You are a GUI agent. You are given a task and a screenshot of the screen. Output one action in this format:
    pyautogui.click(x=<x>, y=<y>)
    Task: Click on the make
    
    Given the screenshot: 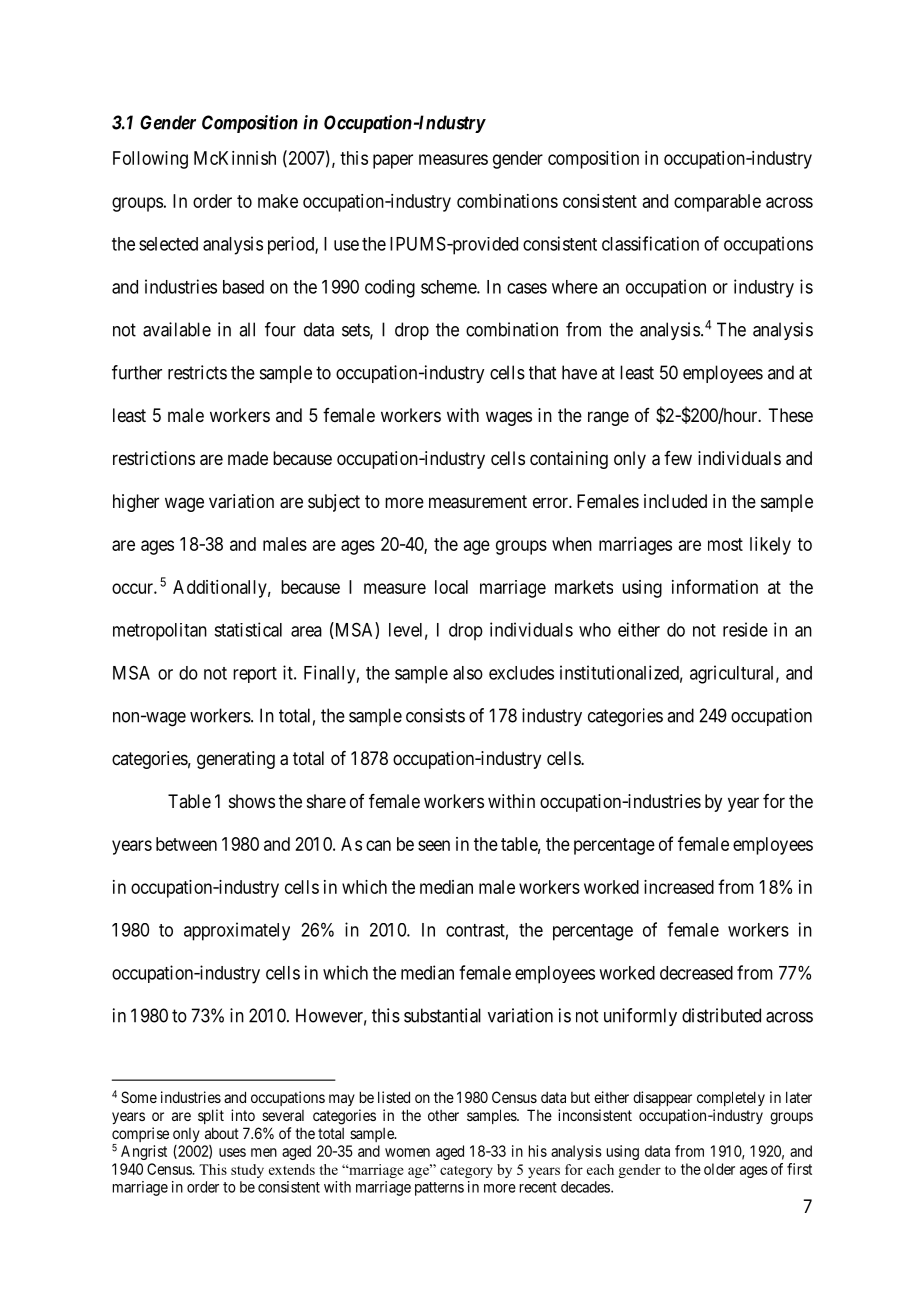 What is the action you would take?
    pyautogui.click(x=278, y=201)
